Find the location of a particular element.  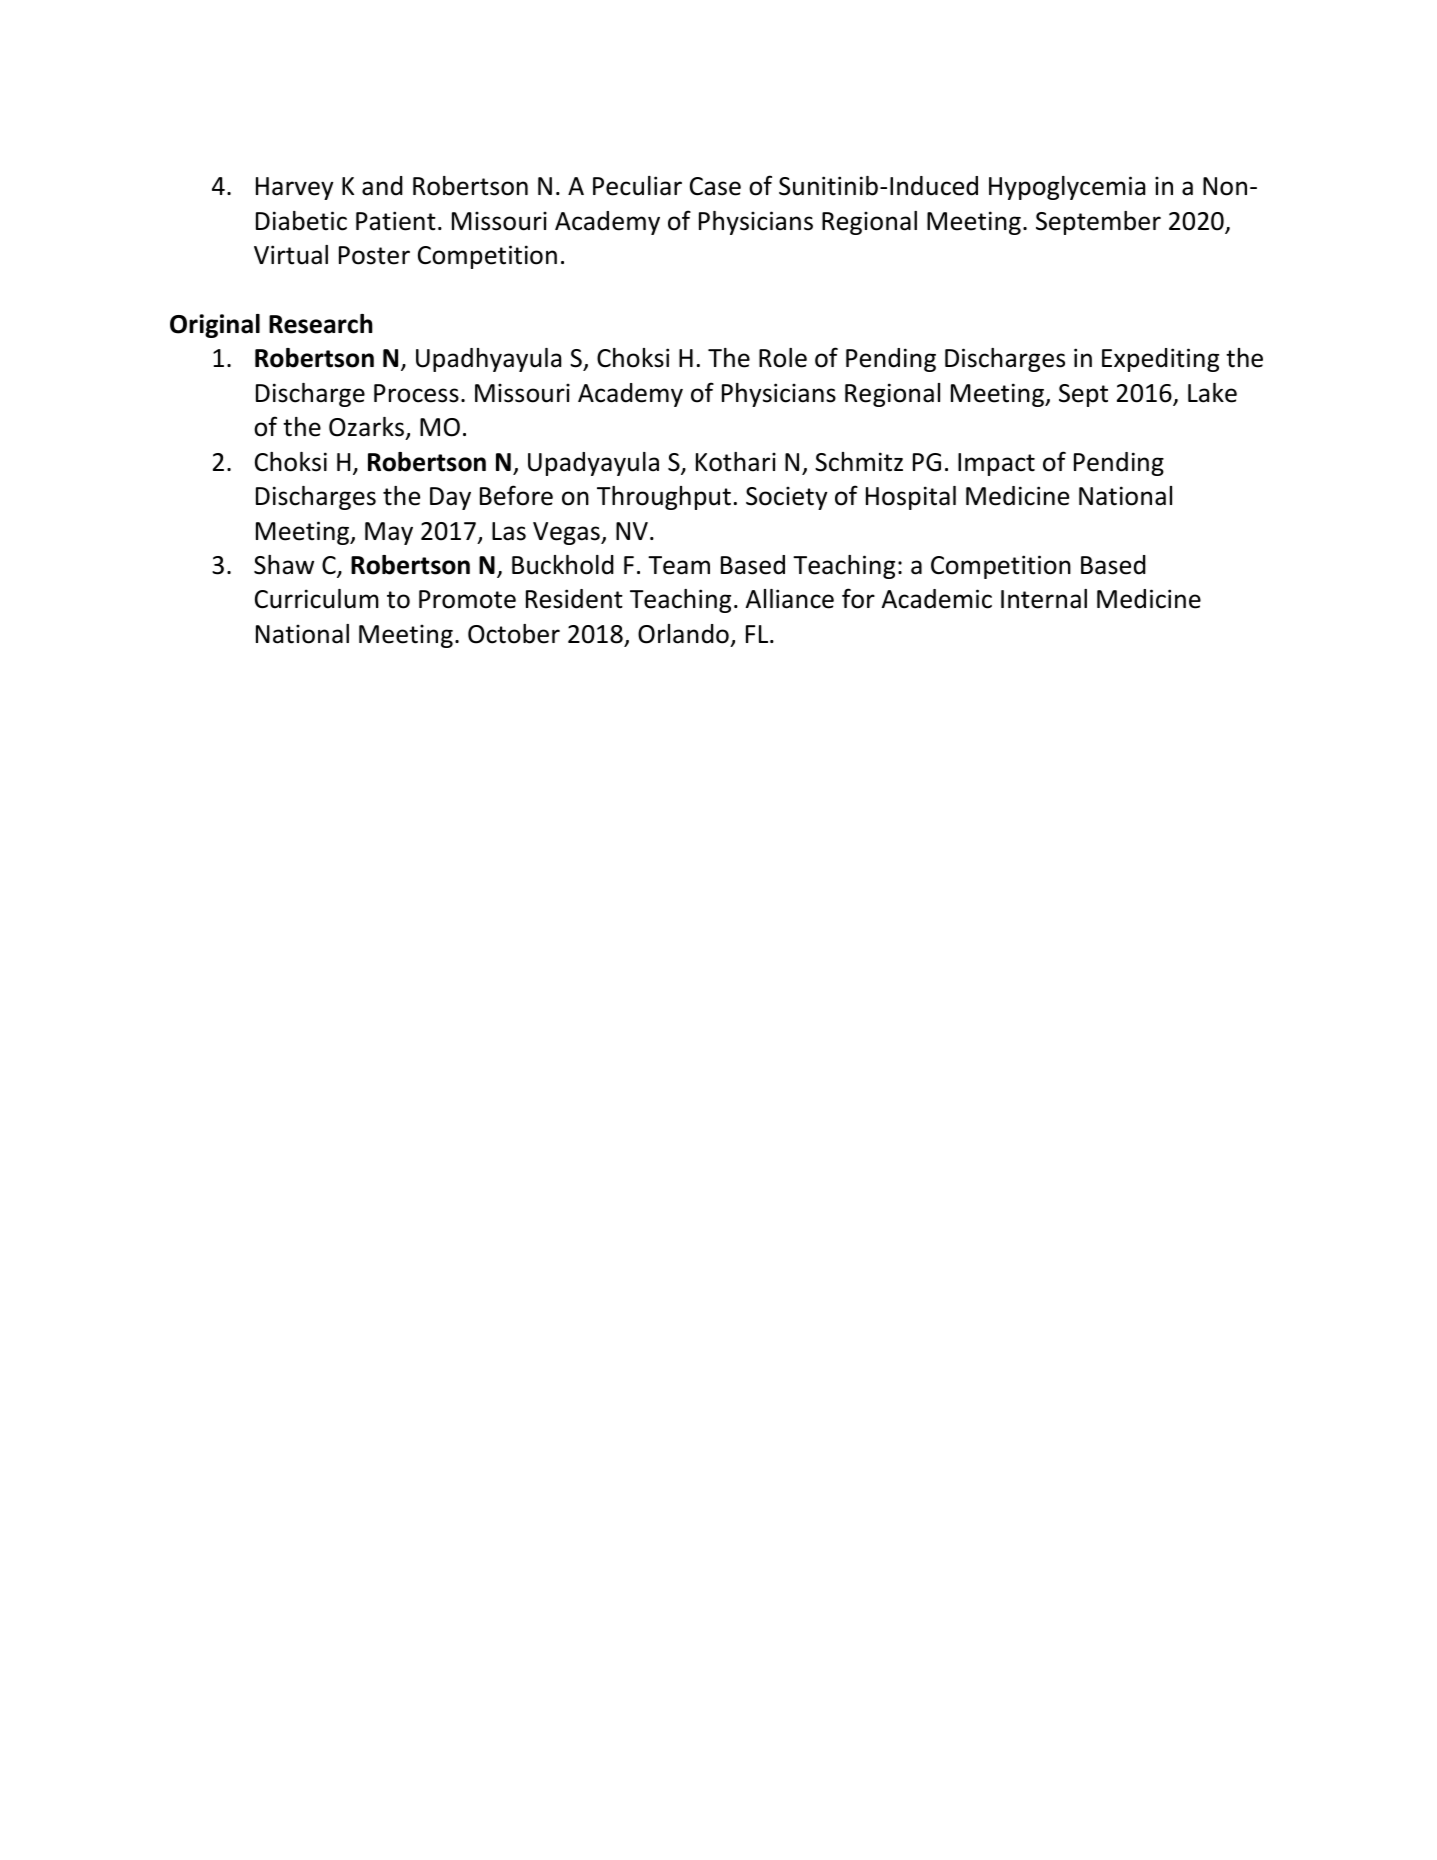

Harvey is located at coordinates (295, 188).
